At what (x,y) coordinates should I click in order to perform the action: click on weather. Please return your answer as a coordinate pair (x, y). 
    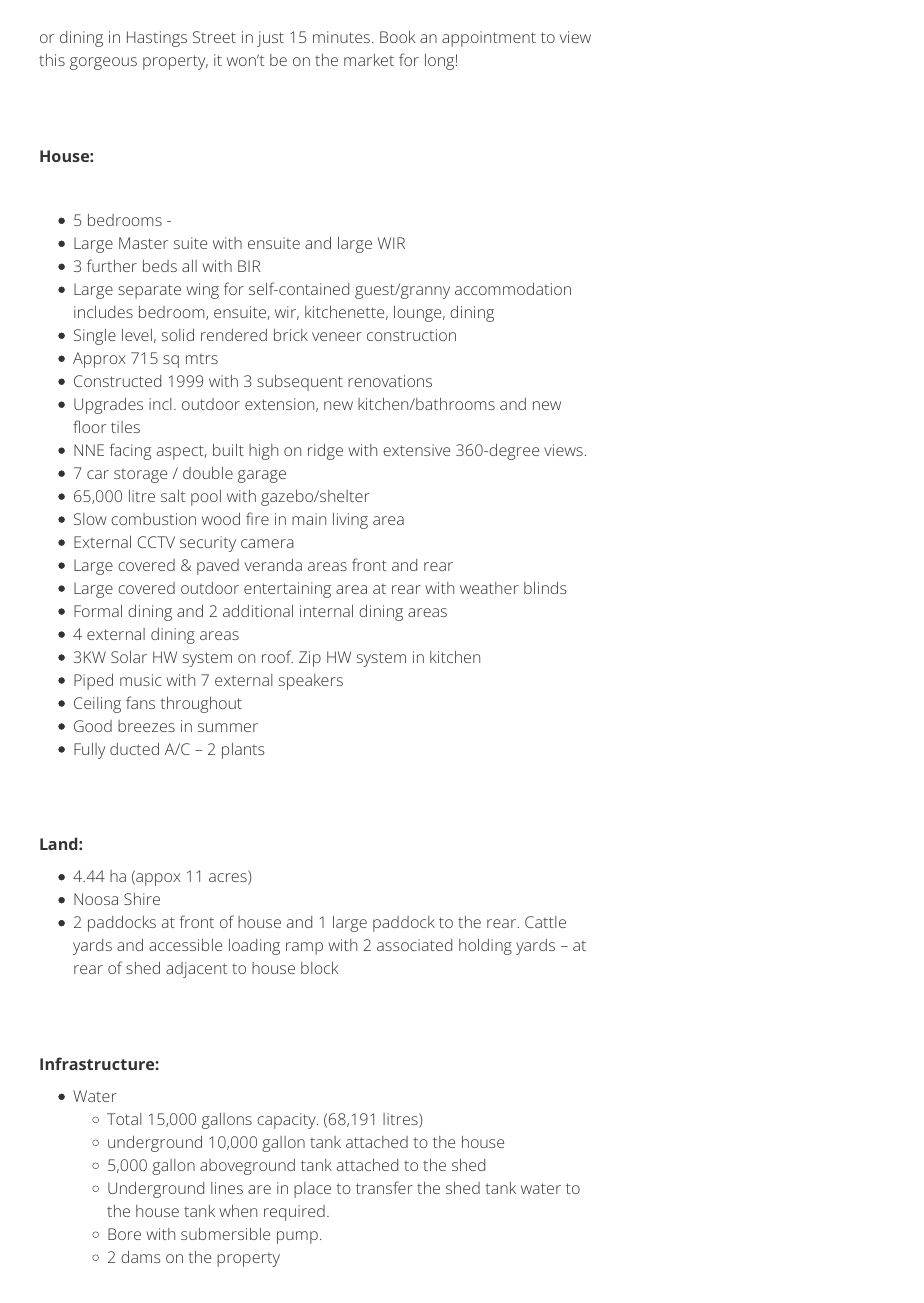
    Looking at the image, I should click on (489, 588).
